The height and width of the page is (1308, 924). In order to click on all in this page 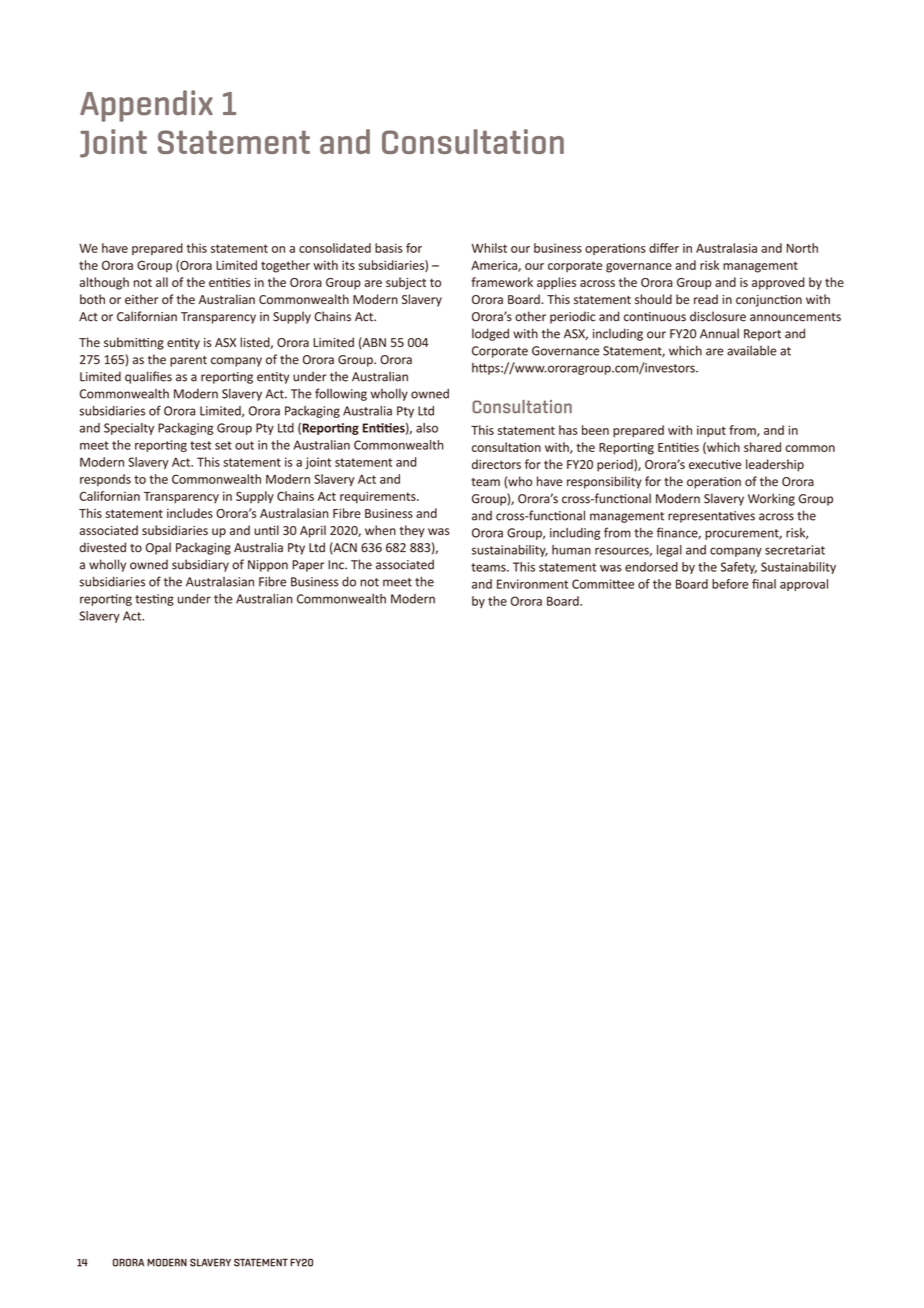, I will do `click(162, 282)`.
